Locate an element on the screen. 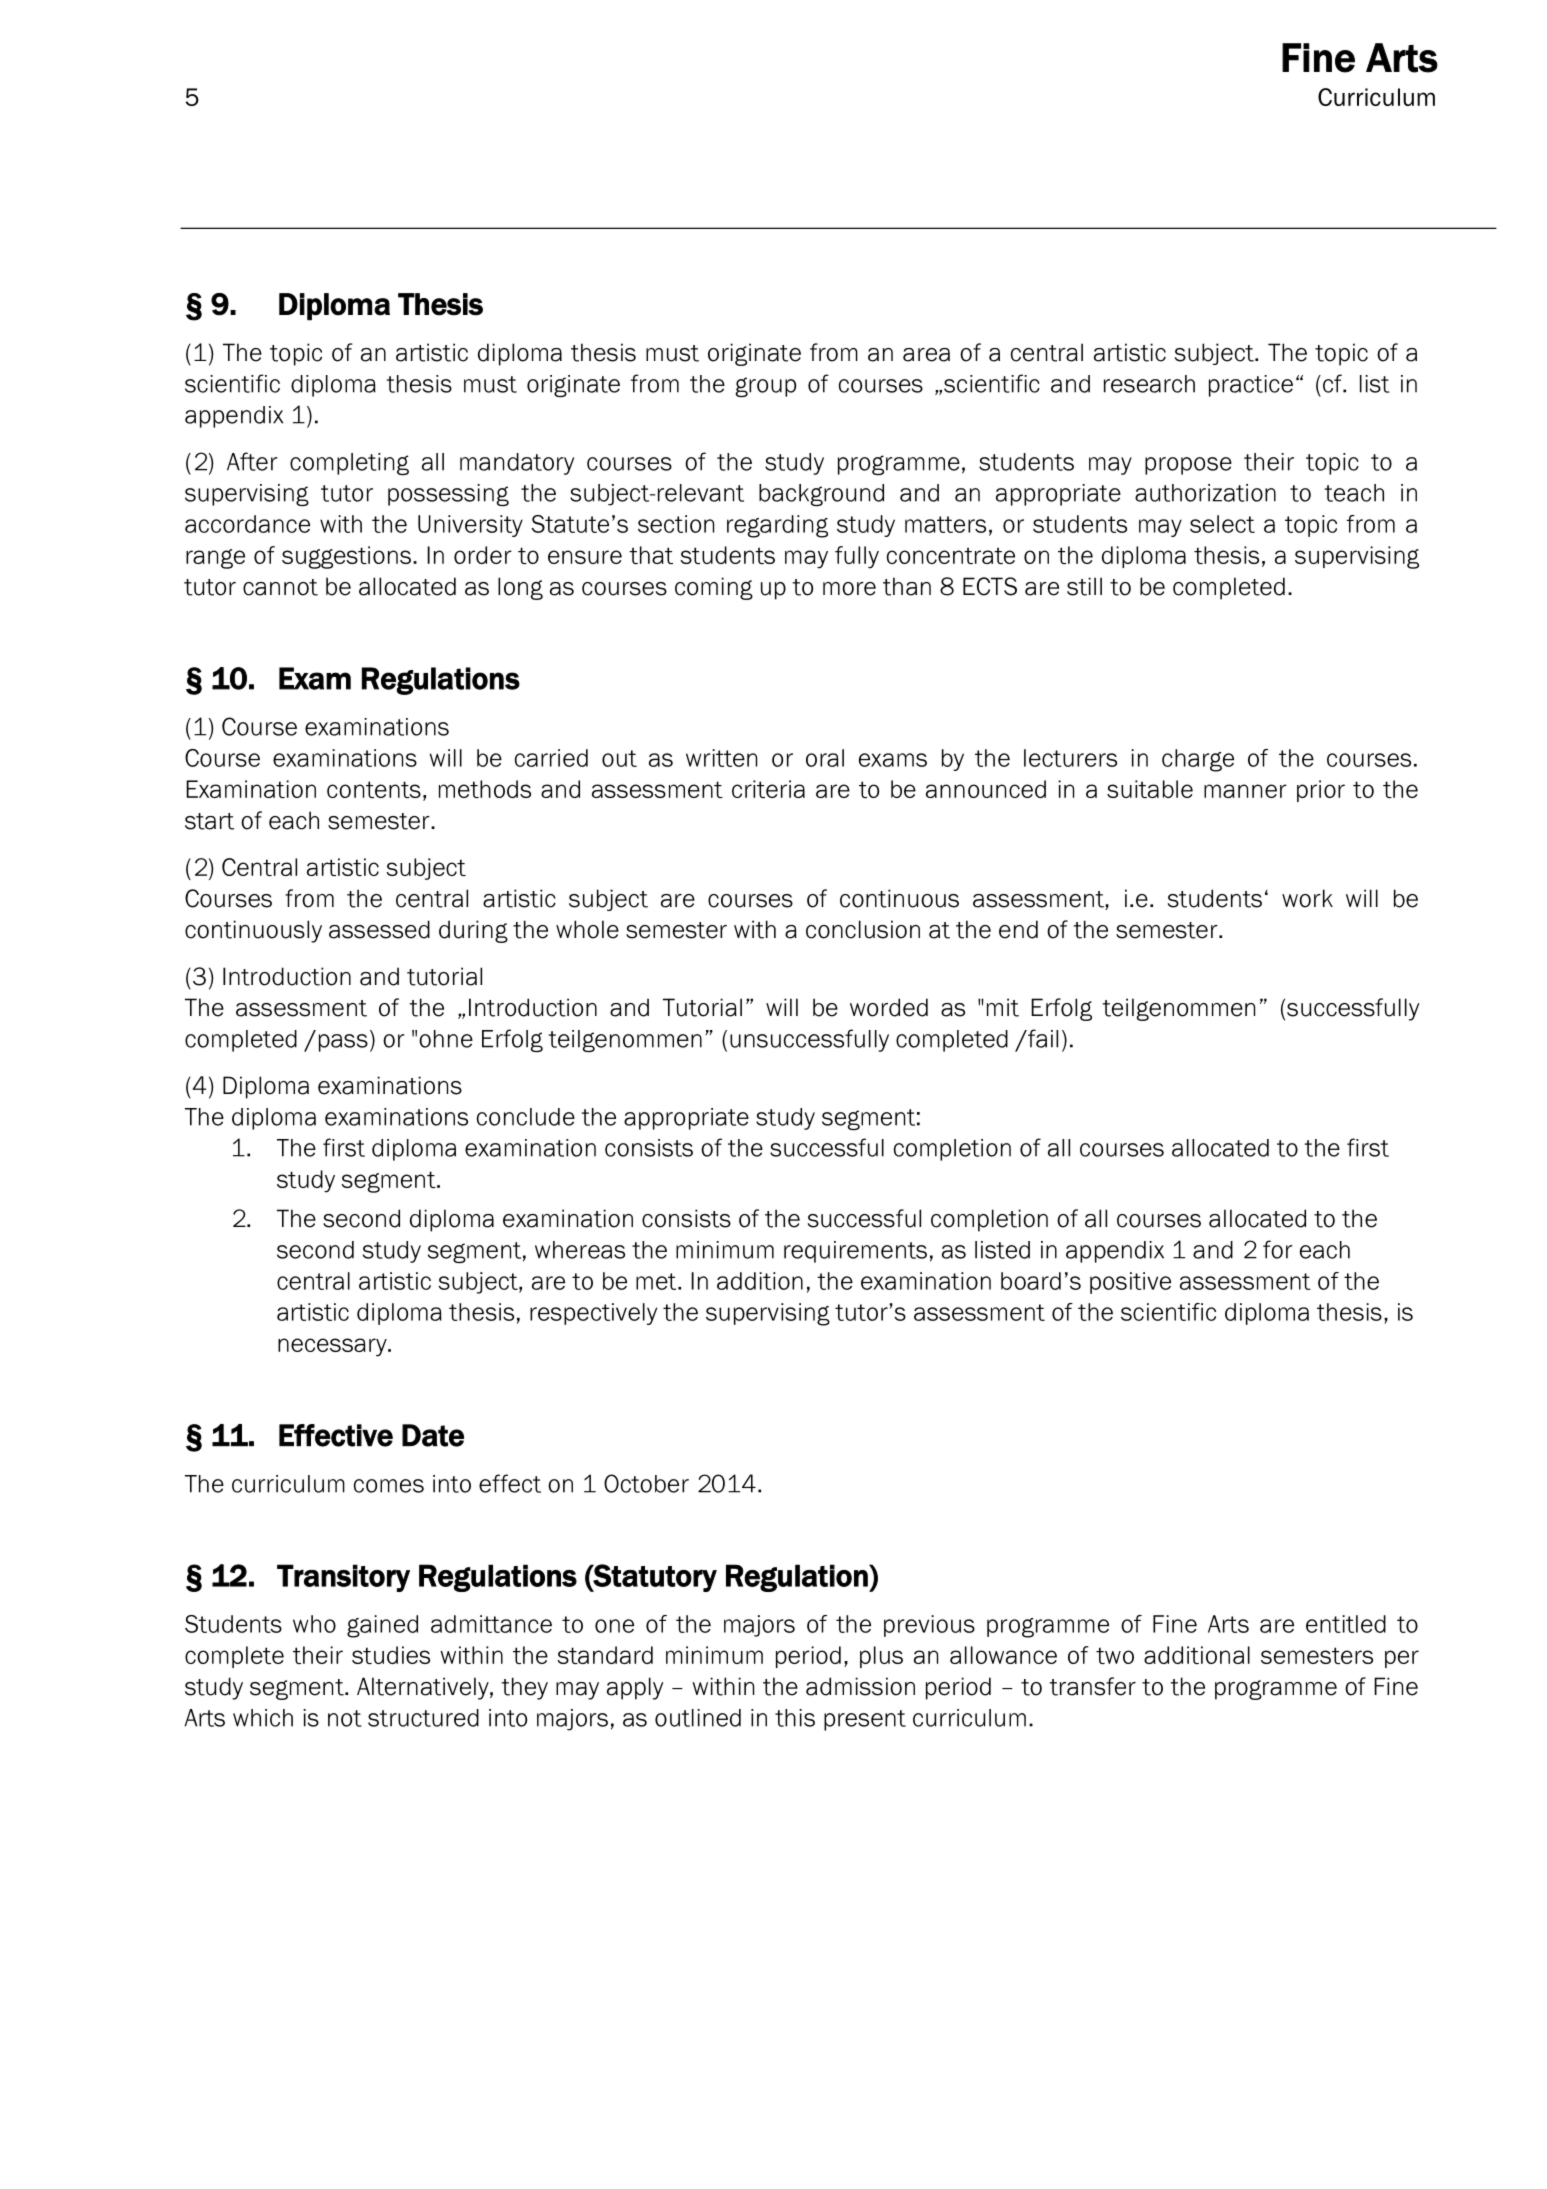 This screenshot has height=2189, width=1547. practice is located at coordinates (1251, 386).
